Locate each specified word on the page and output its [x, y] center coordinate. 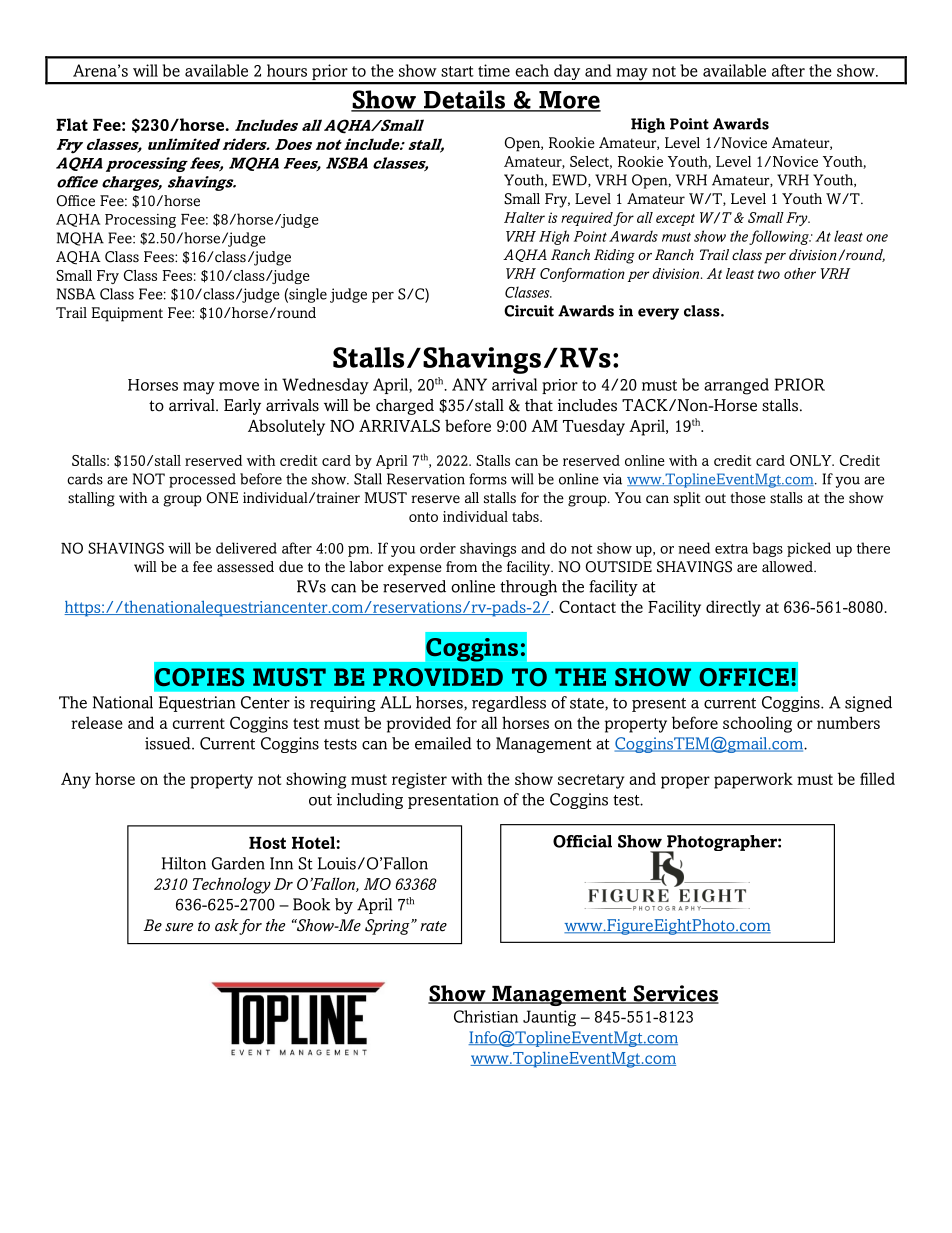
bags [767, 549]
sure [179, 927]
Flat [72, 124]
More [569, 101]
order [438, 548]
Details [464, 100]
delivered [246, 548]
